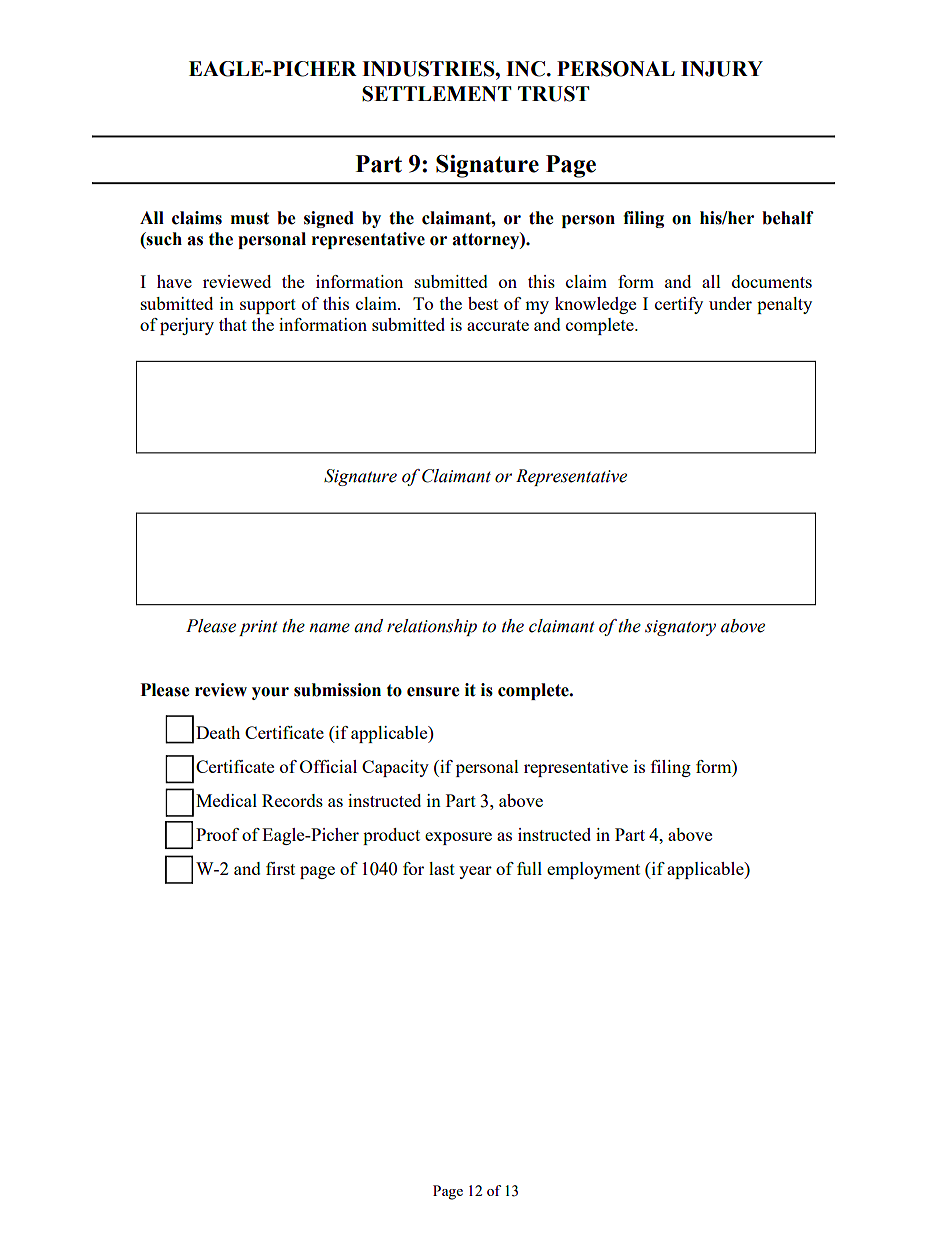 The image size is (952, 1233). Describe the element at coordinates (432, 627) in the page. I see `relationship` at that location.
